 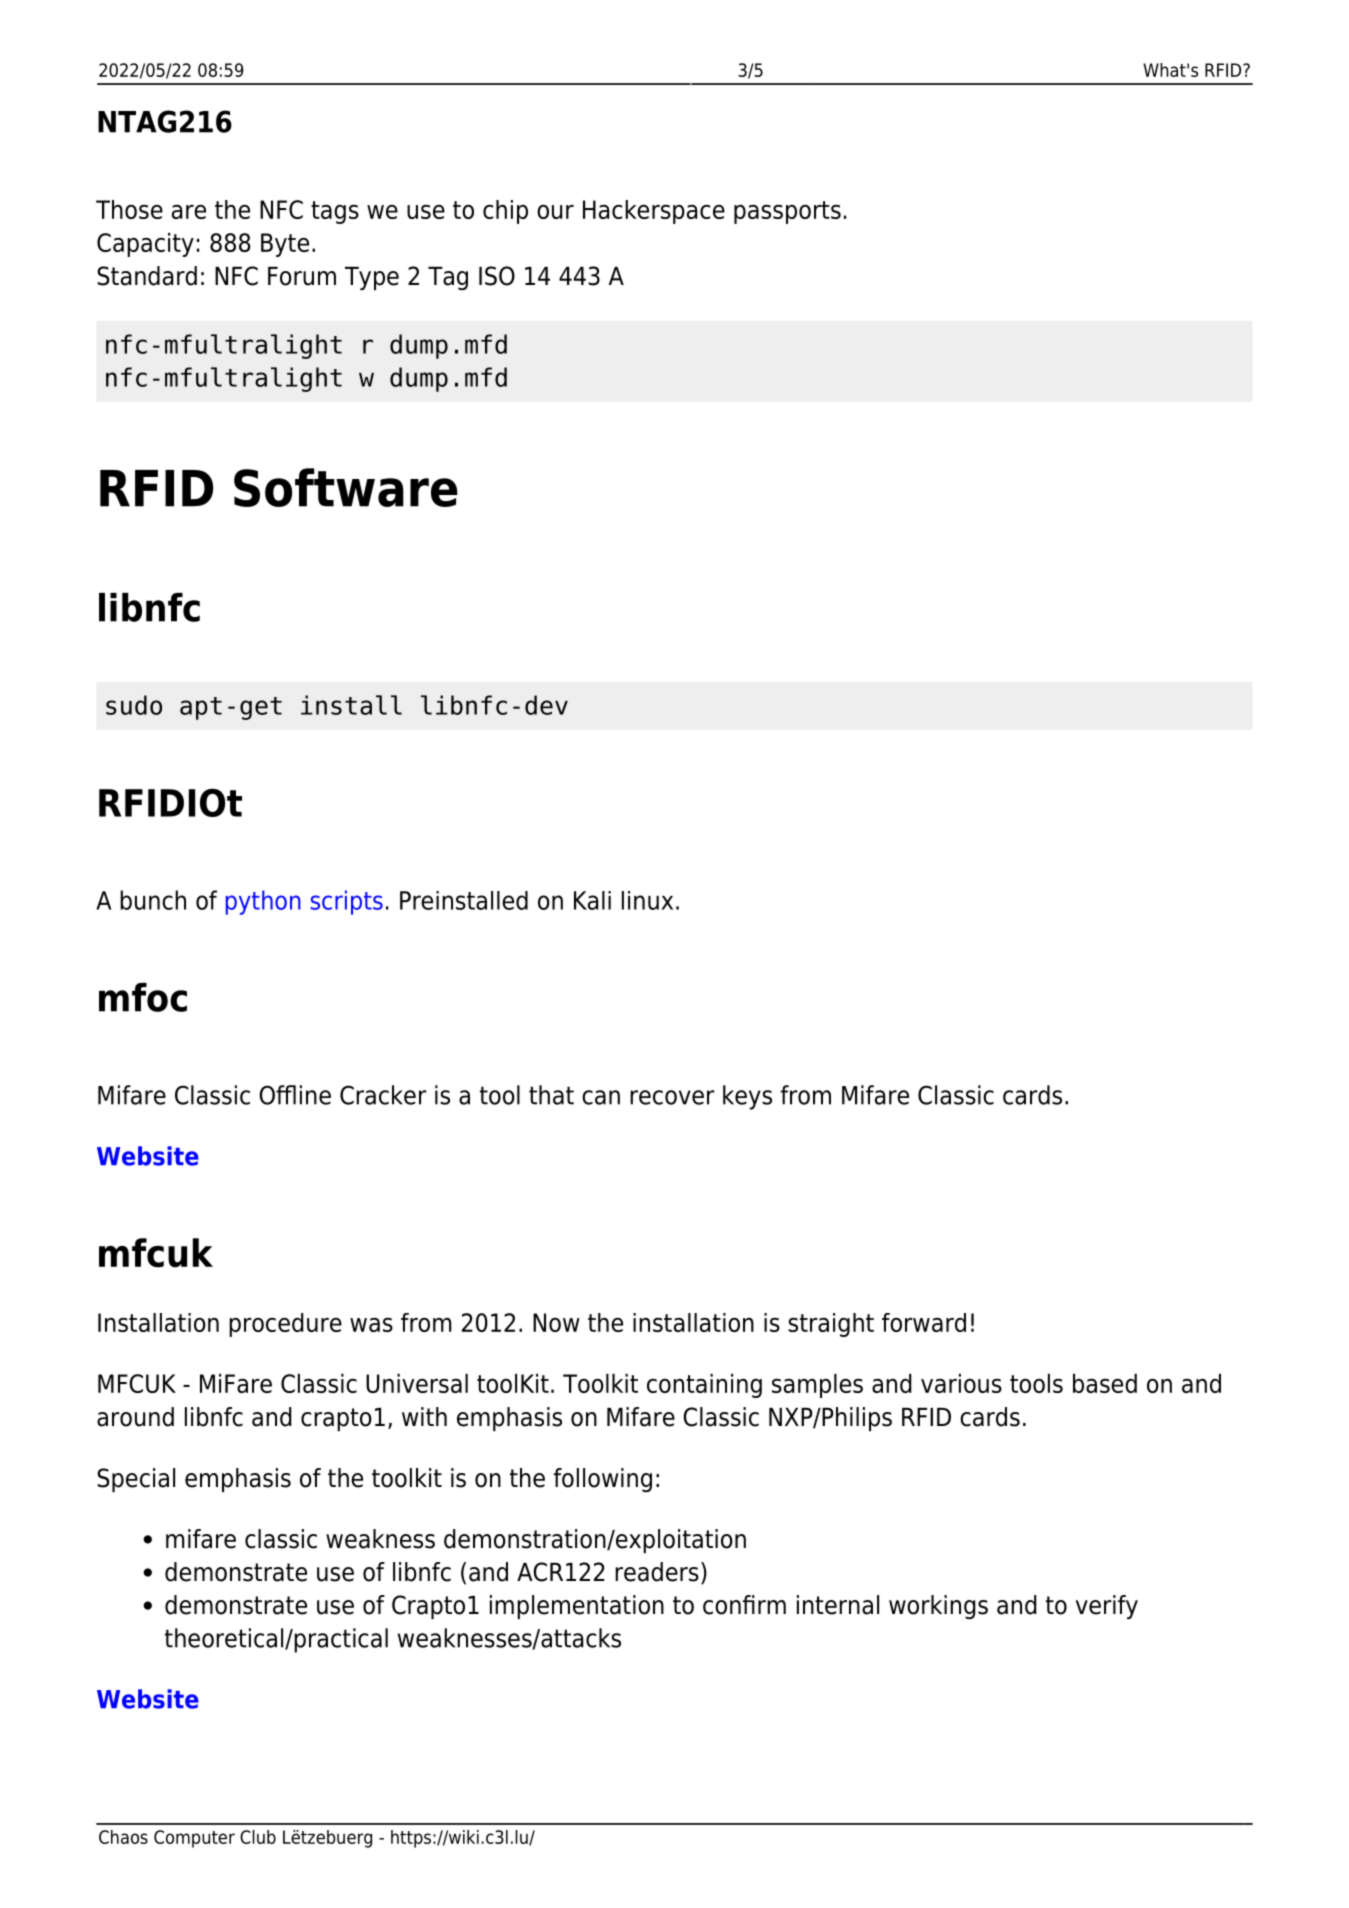 What do you see at coordinates (577, 1607) in the page?
I see `implementation` at bounding box center [577, 1607].
